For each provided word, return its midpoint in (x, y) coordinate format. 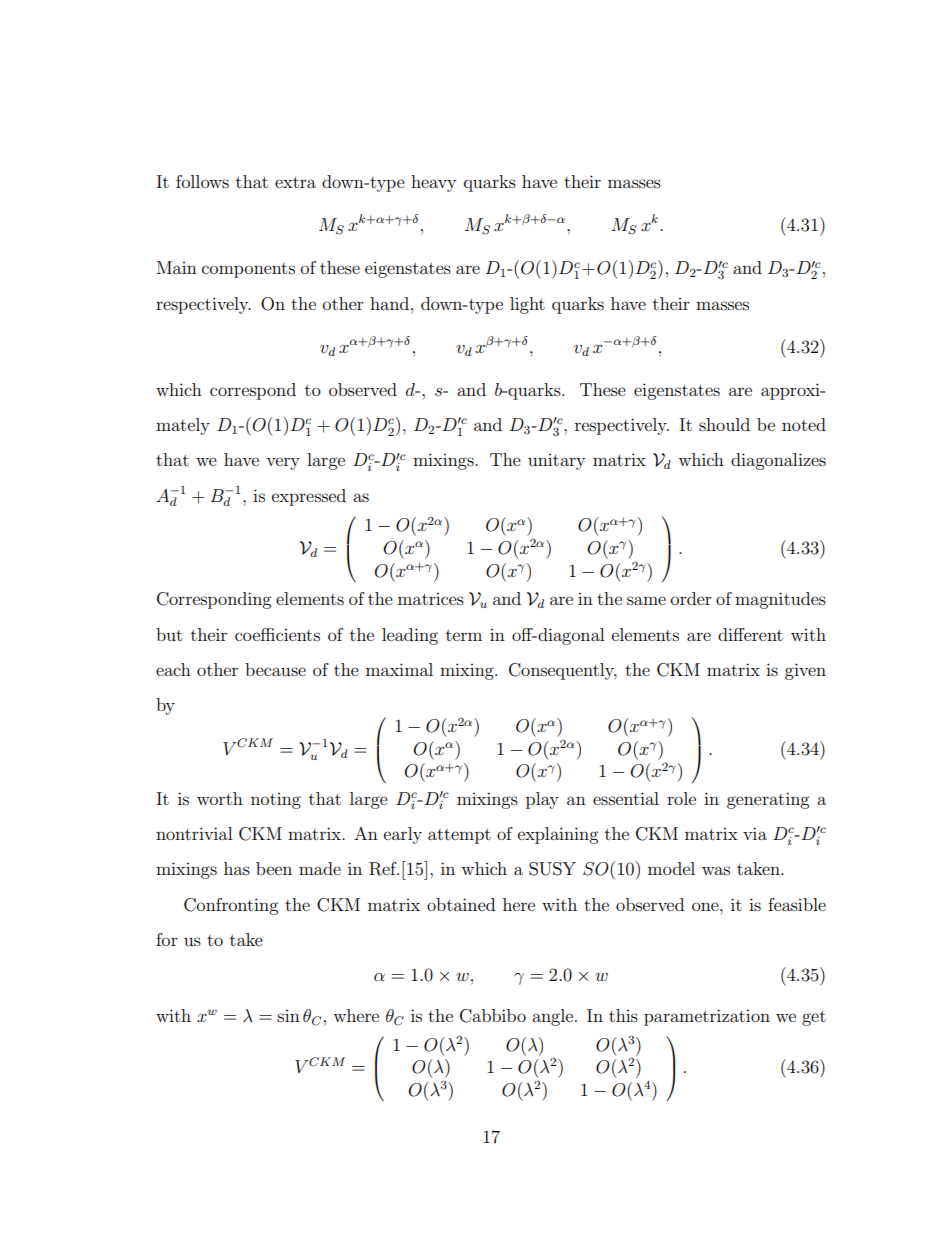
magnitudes (780, 600)
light (527, 305)
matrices (431, 599)
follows (202, 181)
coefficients (277, 634)
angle (552, 1017)
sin (289, 1016)
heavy (433, 183)
